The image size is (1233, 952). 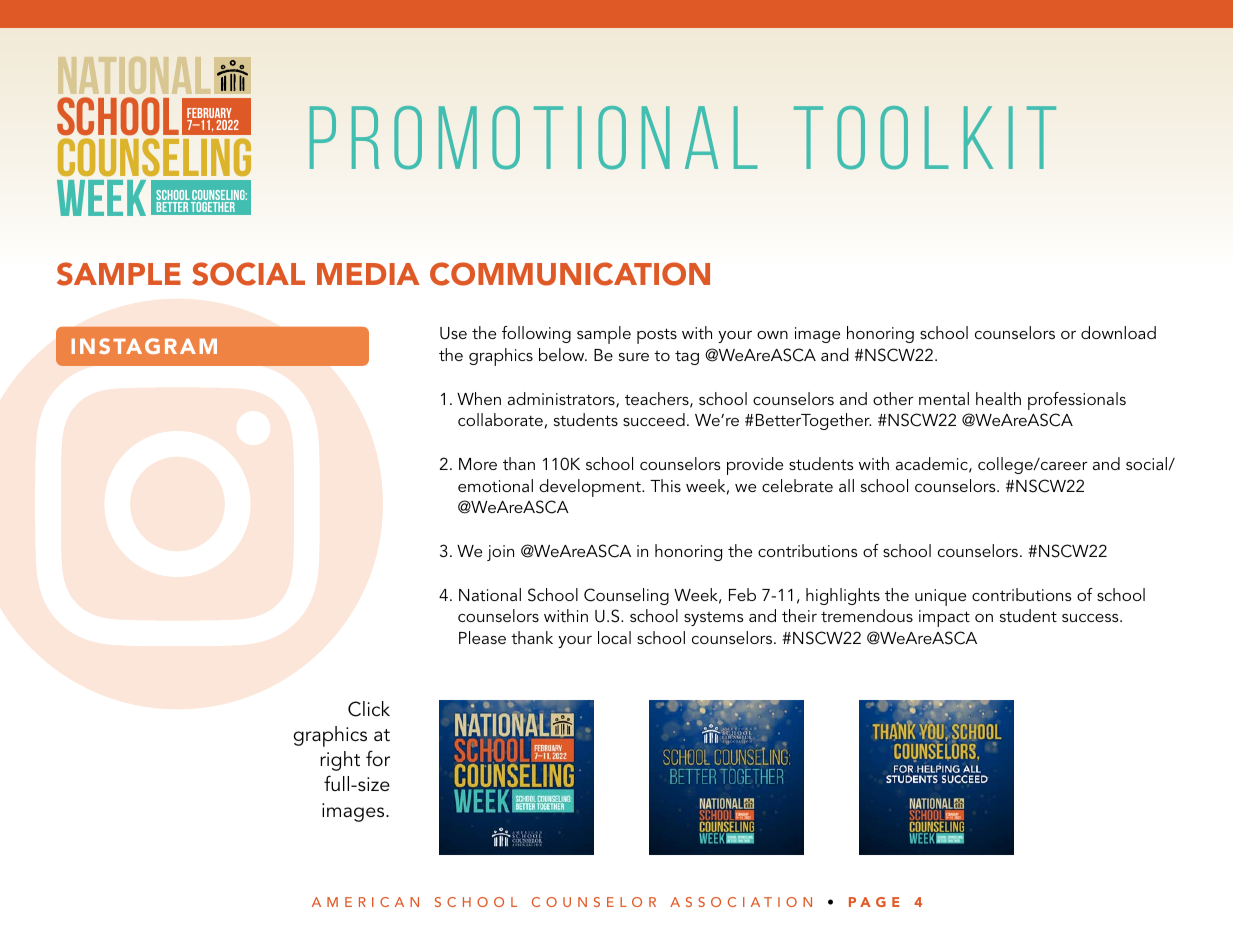 What do you see at coordinates (614, 637) in the document?
I see `local` at bounding box center [614, 637].
